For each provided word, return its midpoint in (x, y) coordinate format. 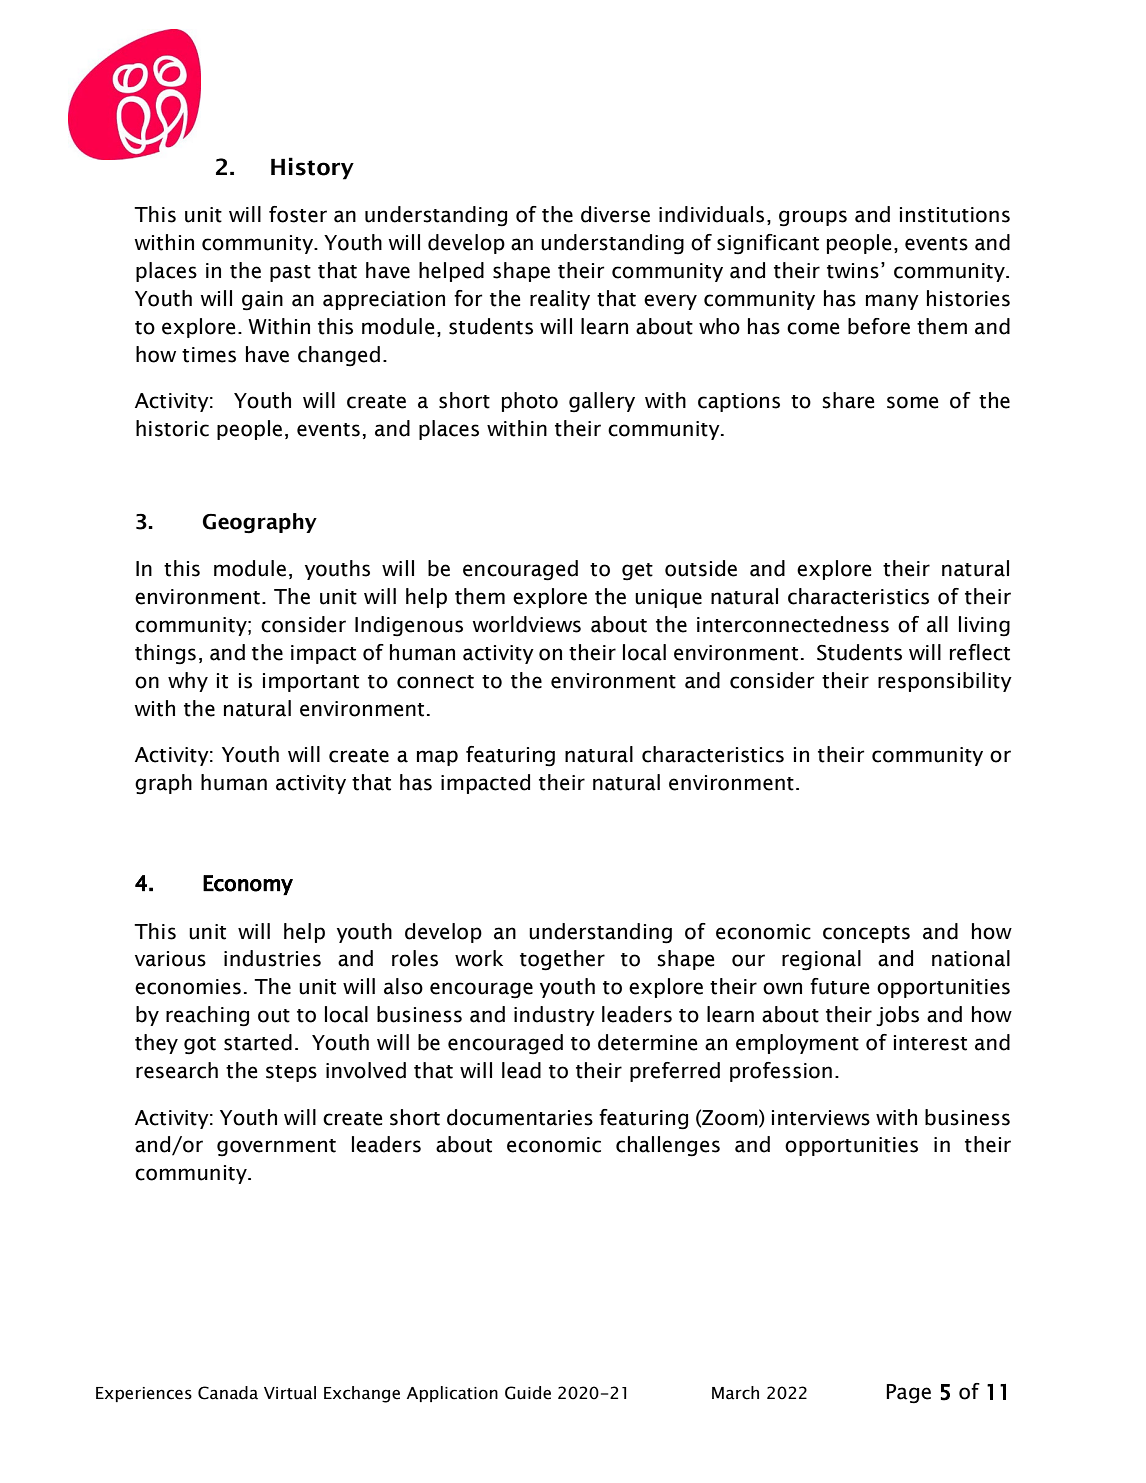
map (437, 758)
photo (530, 402)
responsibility (945, 682)
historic (172, 428)
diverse (615, 214)
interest (930, 1043)
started (258, 1042)
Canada (228, 1393)
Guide (528, 1393)
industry (554, 1016)
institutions (955, 215)
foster (298, 214)
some (912, 402)
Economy (248, 885)
